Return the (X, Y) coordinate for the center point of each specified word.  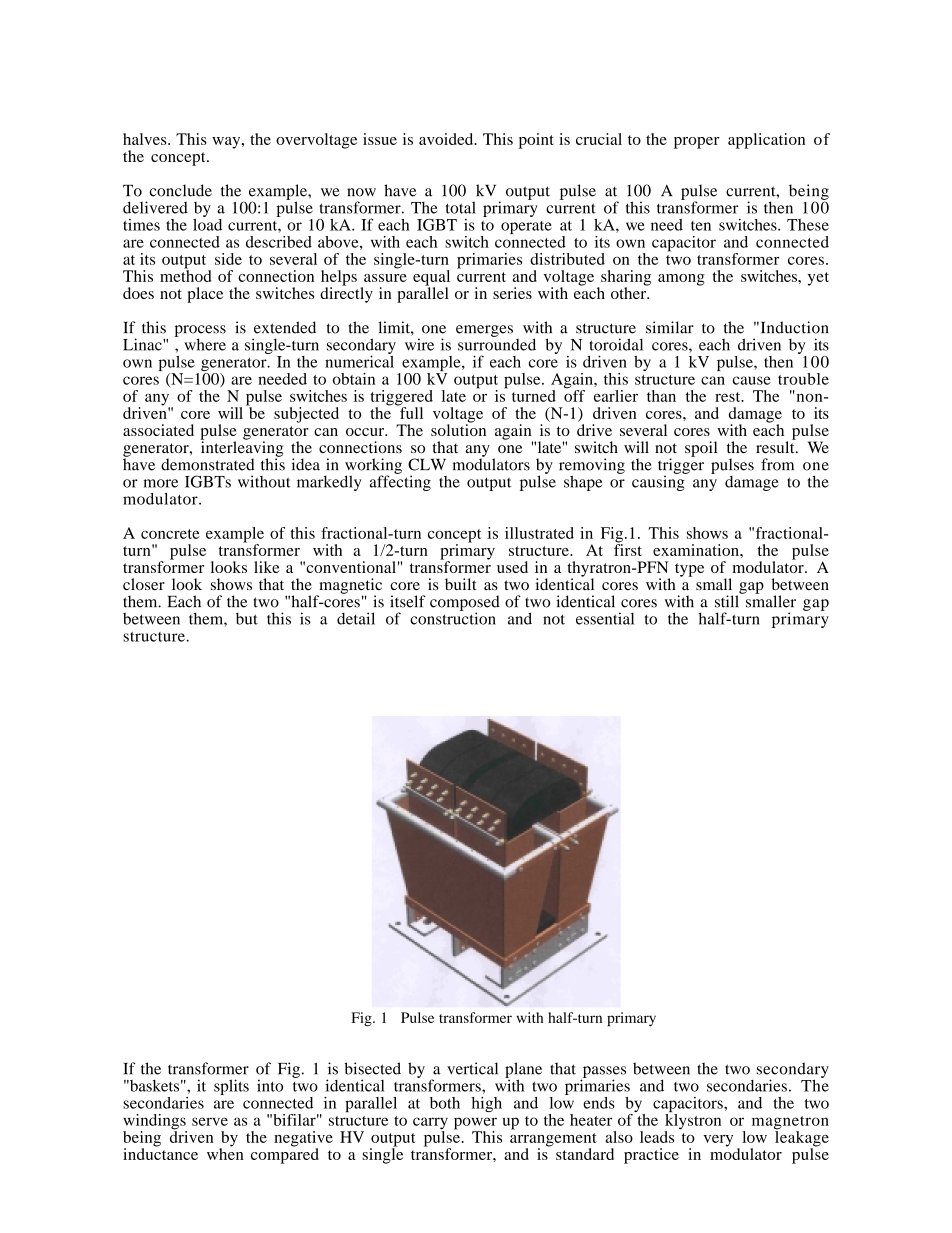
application (766, 141)
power (475, 1124)
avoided (447, 139)
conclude (180, 190)
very (718, 1141)
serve (210, 1121)
